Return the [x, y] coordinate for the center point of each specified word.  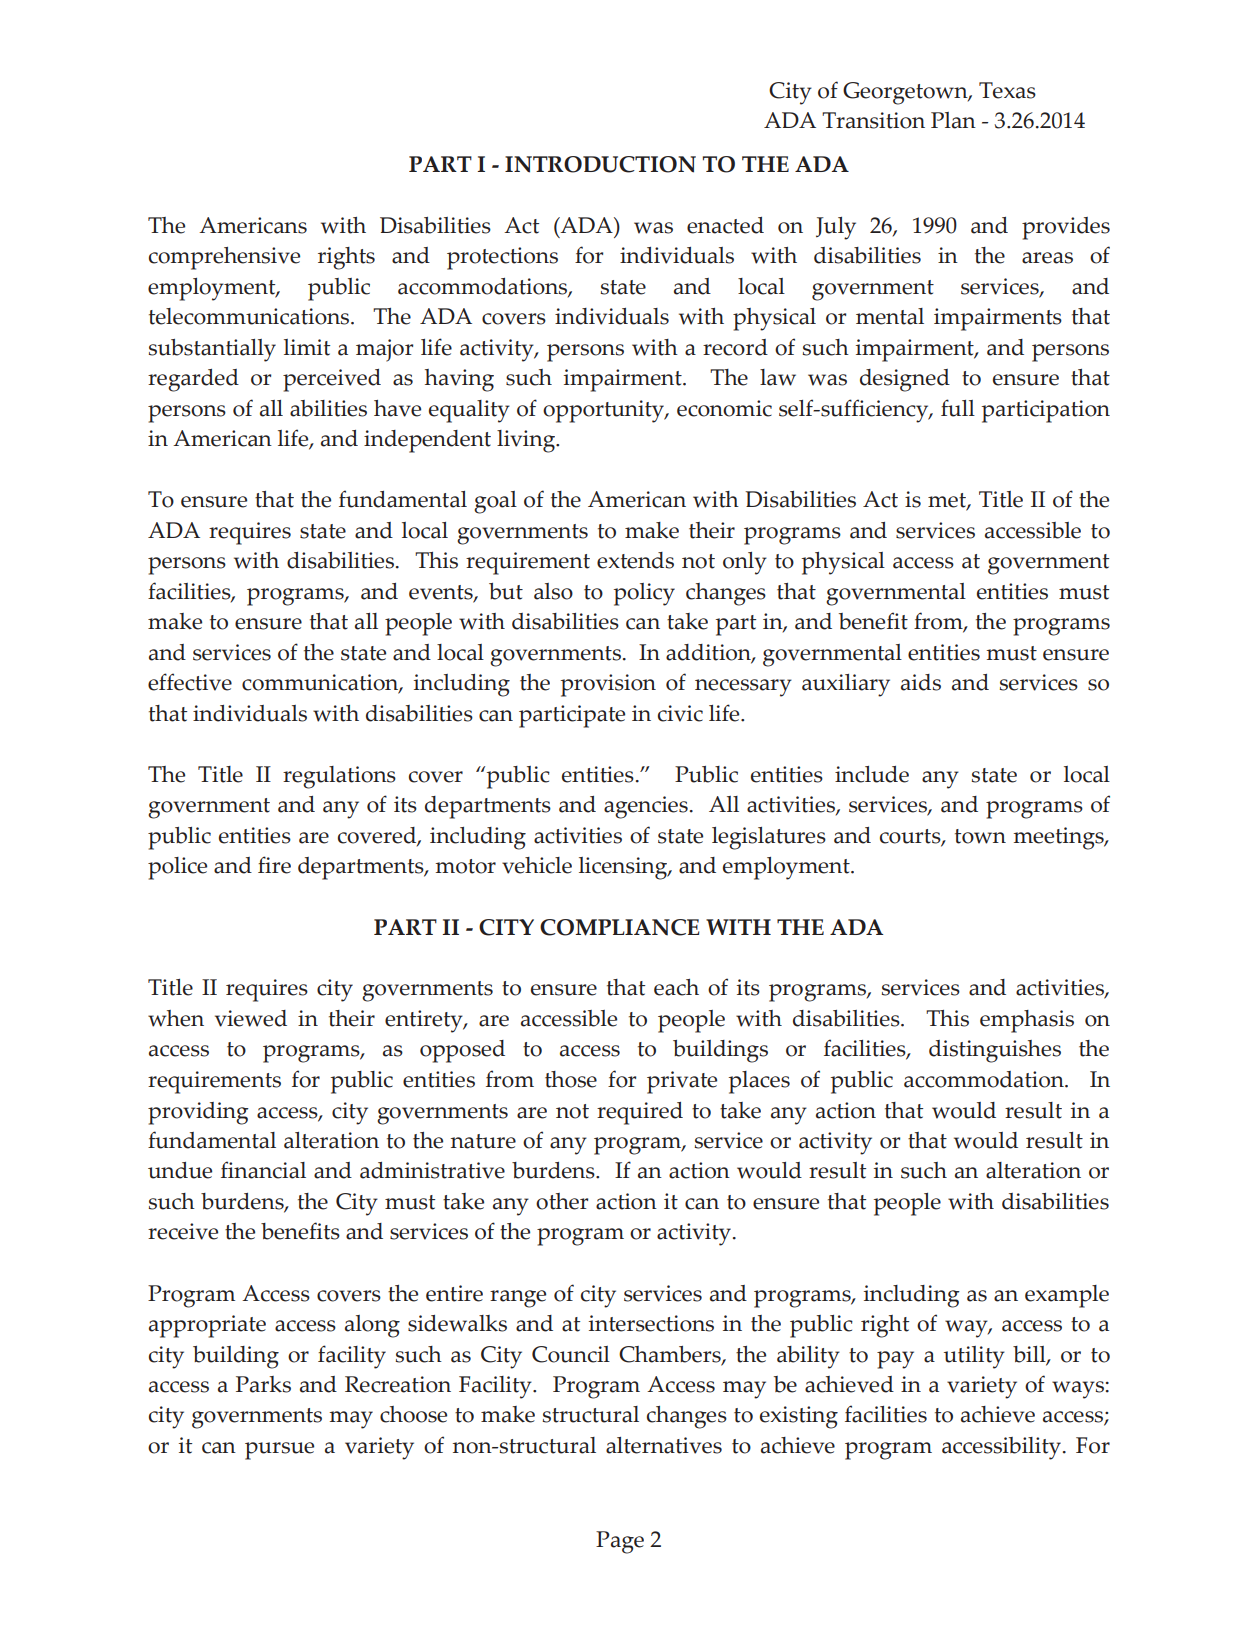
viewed [251, 1018]
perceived [332, 380]
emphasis [1027, 1021]
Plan [953, 120]
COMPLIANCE [620, 927]
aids [921, 682]
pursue [279, 1451]
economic [724, 408]
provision [608, 685]
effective [190, 682]
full [958, 408]
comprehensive [224, 258]
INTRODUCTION [600, 164]
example [1067, 1296]
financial [263, 1170]
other [562, 1201]
